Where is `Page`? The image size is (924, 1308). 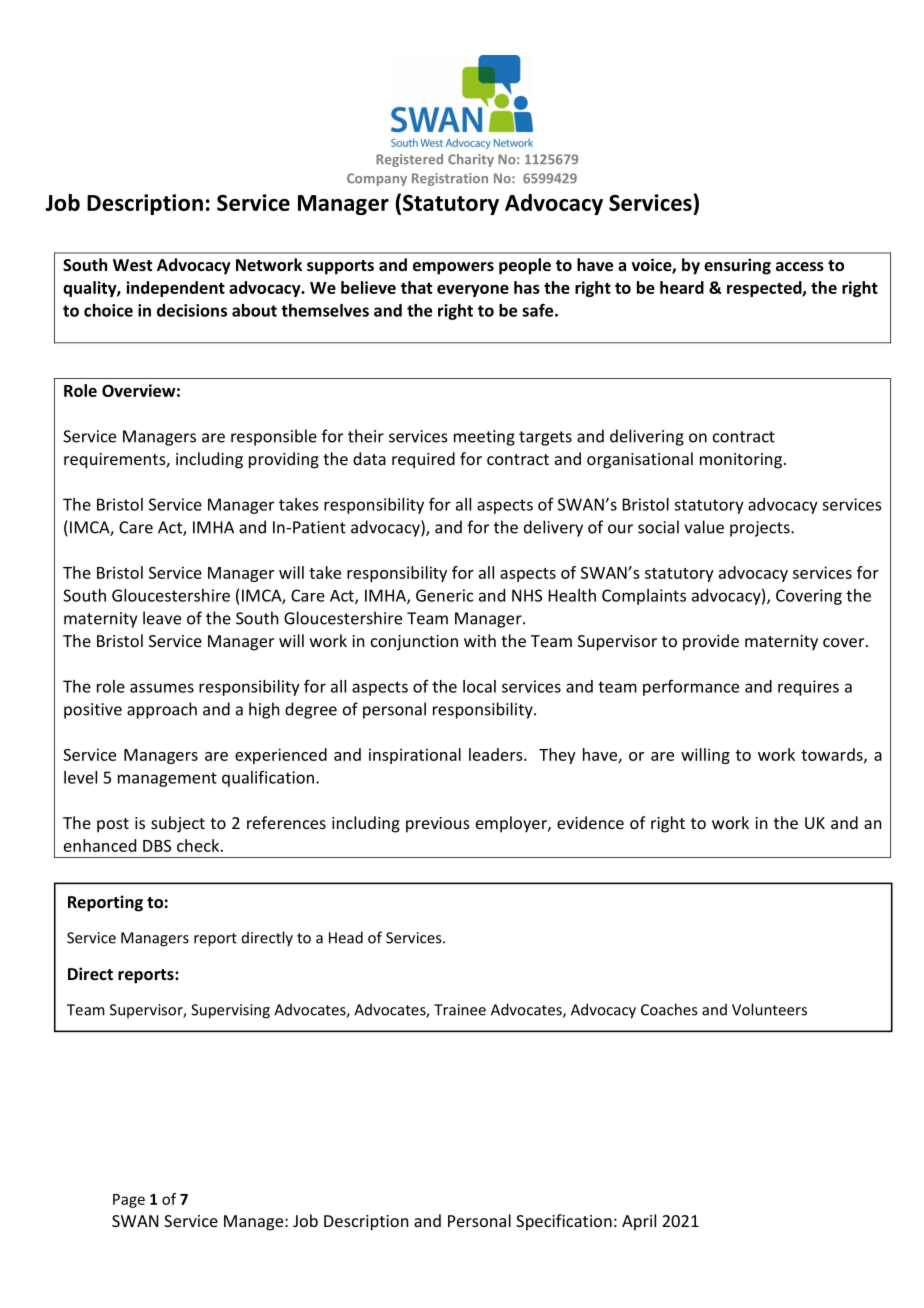 Page is located at coordinates (129, 1201).
